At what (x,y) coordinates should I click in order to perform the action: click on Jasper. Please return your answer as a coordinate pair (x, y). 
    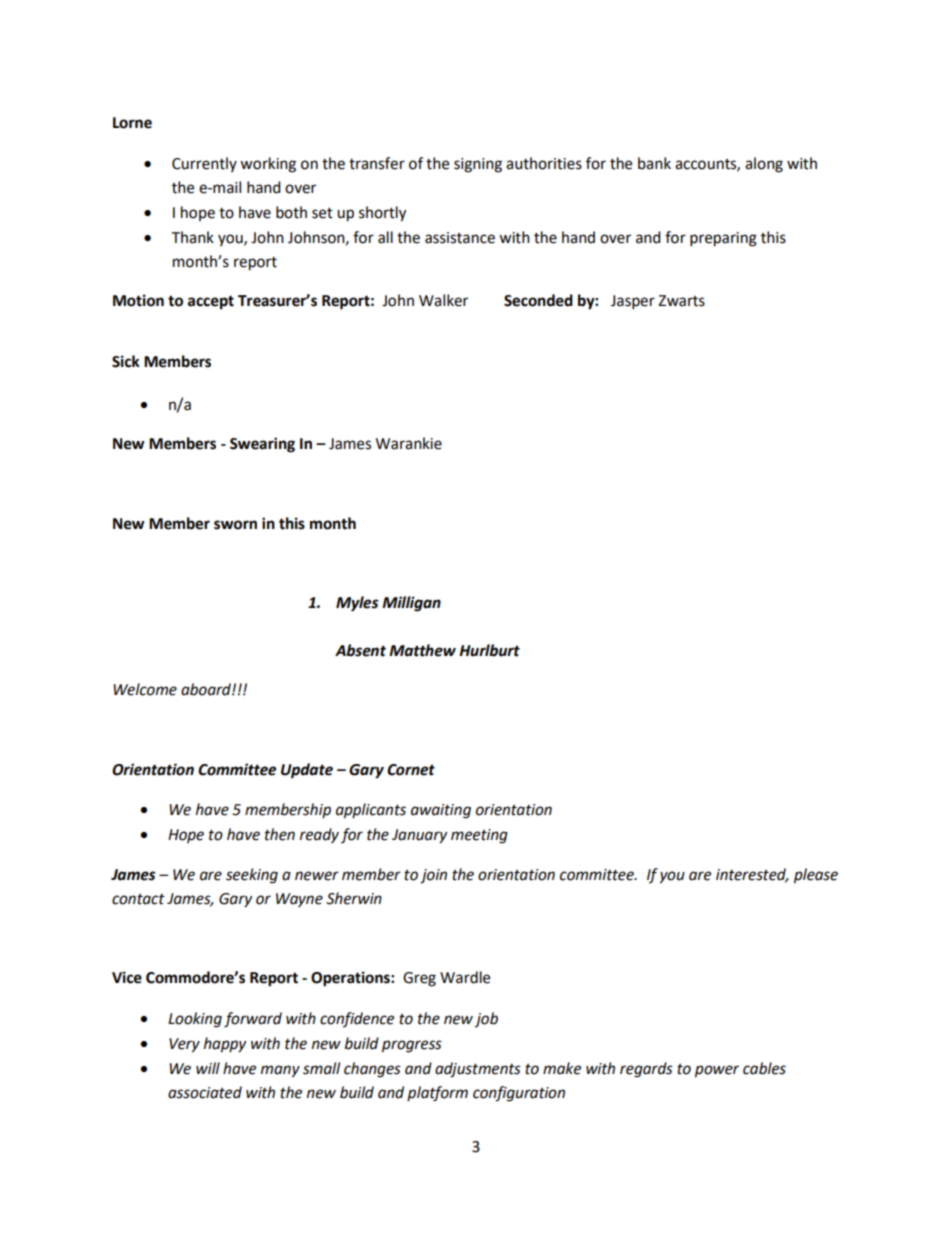
    Looking at the image, I should click on (633, 302).
